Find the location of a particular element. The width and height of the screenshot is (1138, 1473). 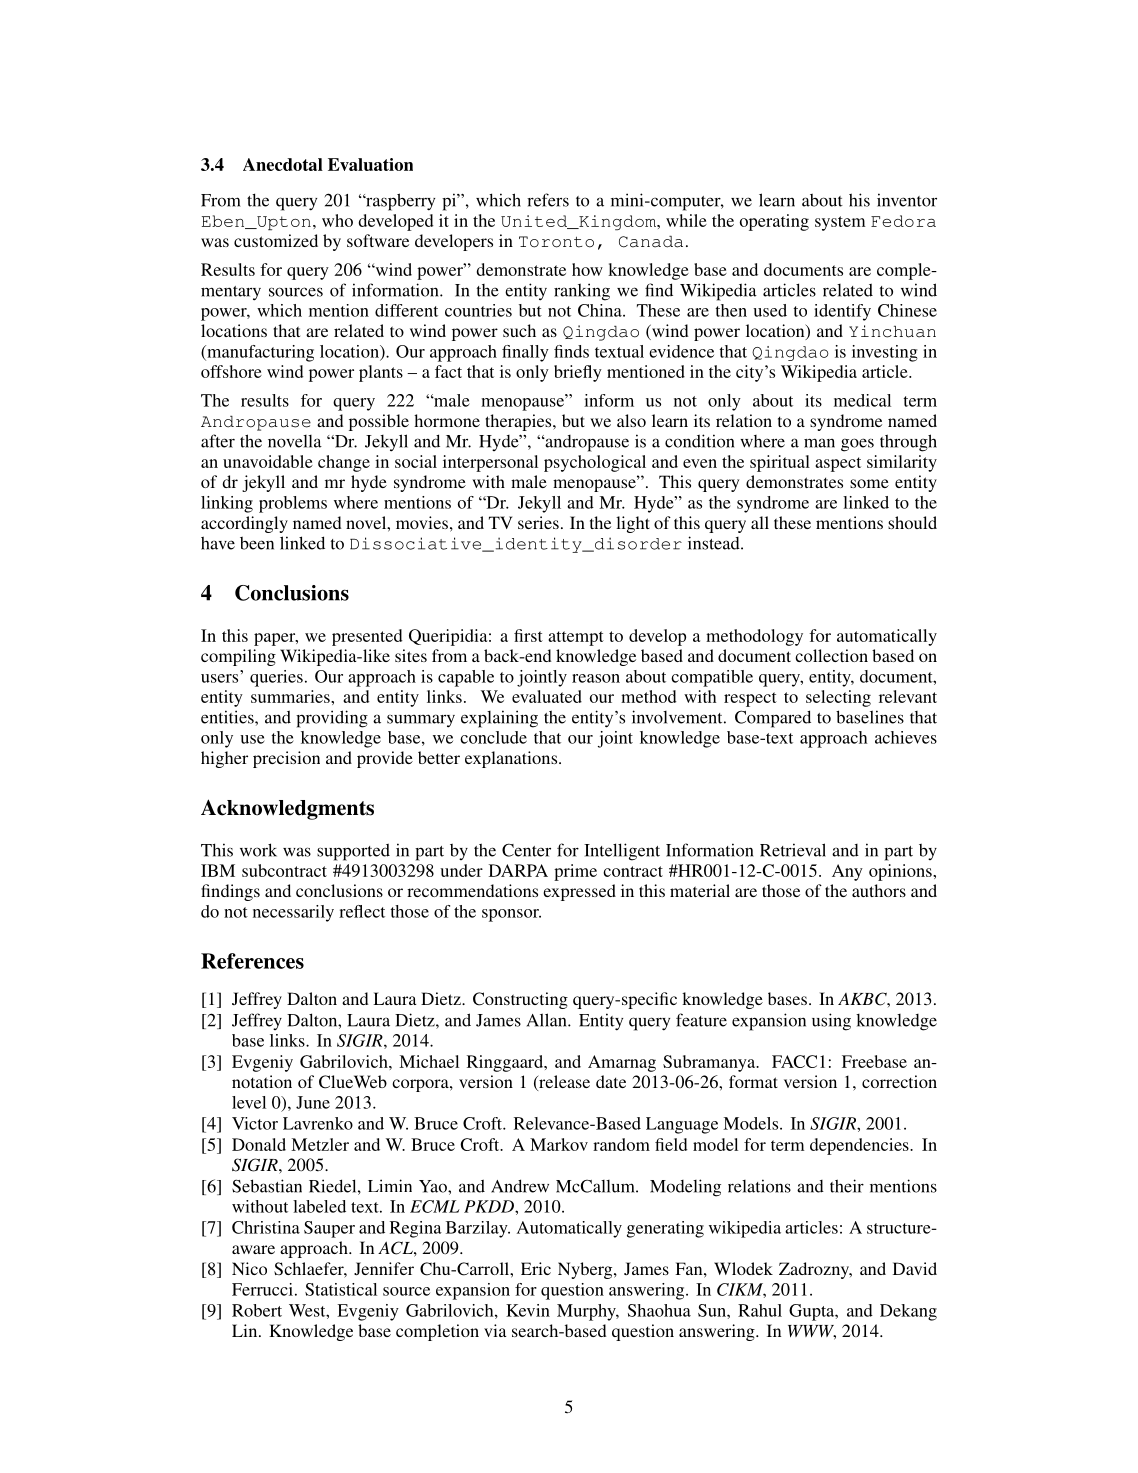

refers is located at coordinates (548, 200).
